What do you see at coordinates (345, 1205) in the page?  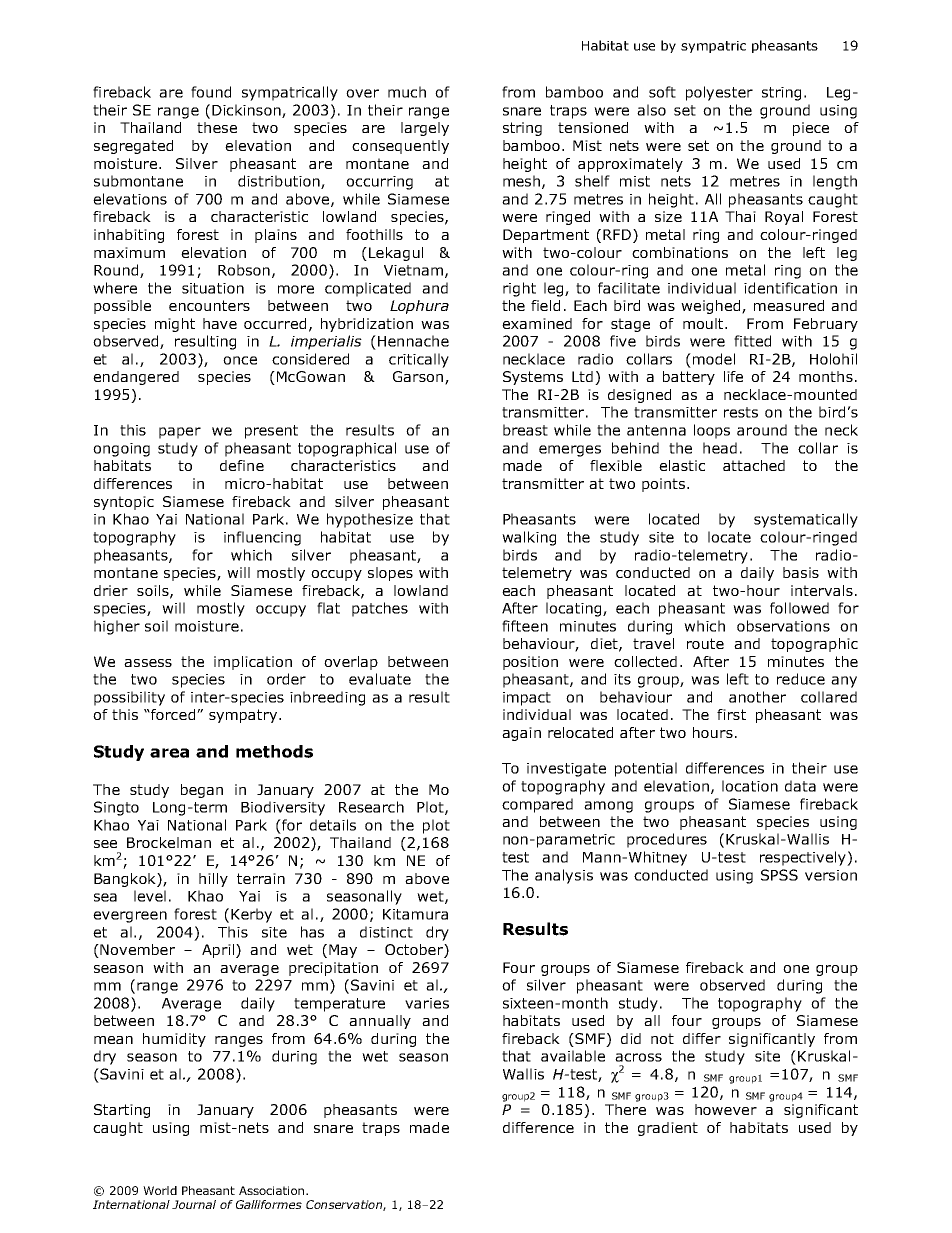 I see `Conservation` at bounding box center [345, 1205].
